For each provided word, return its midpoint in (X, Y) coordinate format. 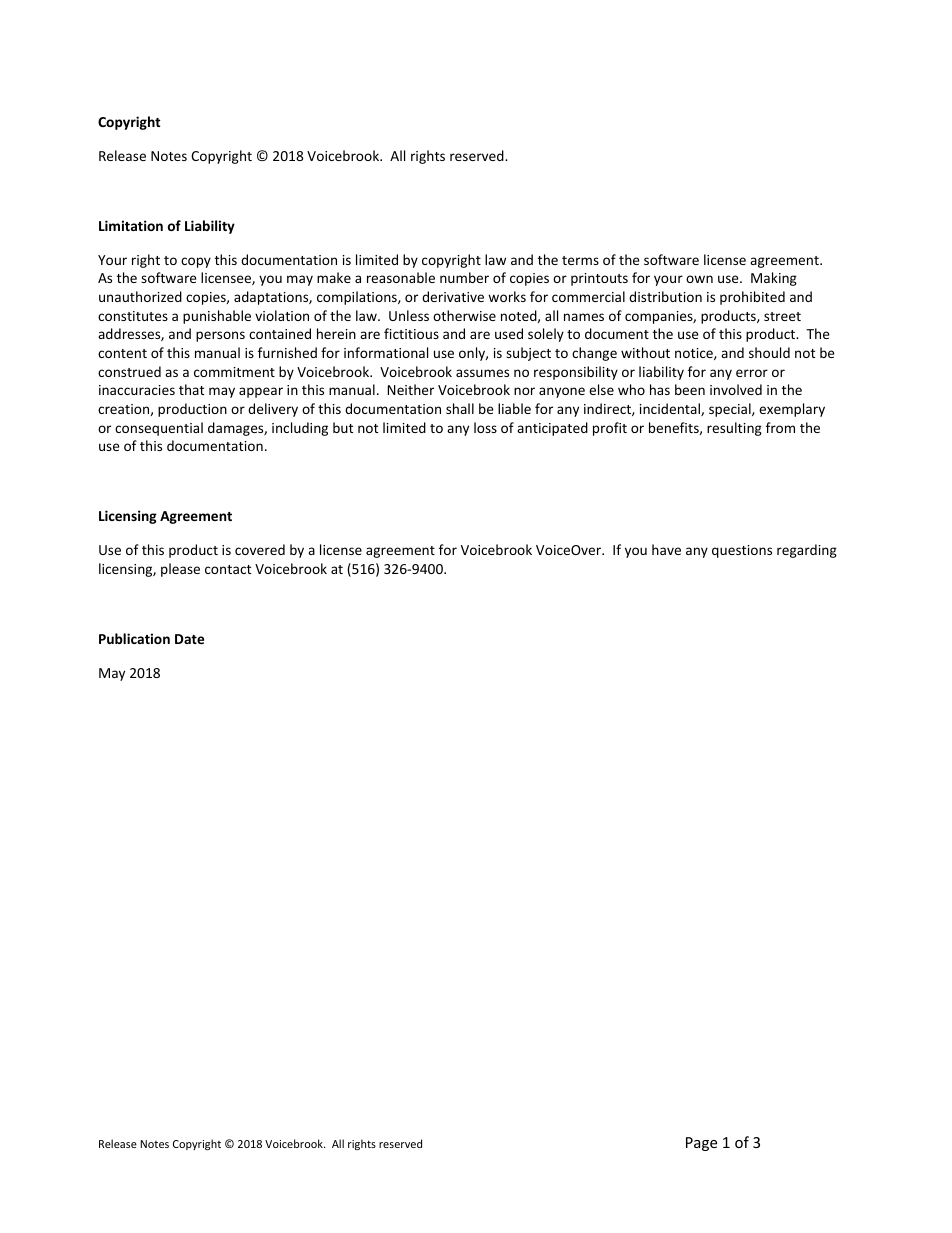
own (699, 279)
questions (742, 551)
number (464, 277)
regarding (807, 551)
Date (189, 639)
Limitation (131, 225)
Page (701, 1144)
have (666, 549)
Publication (134, 638)
